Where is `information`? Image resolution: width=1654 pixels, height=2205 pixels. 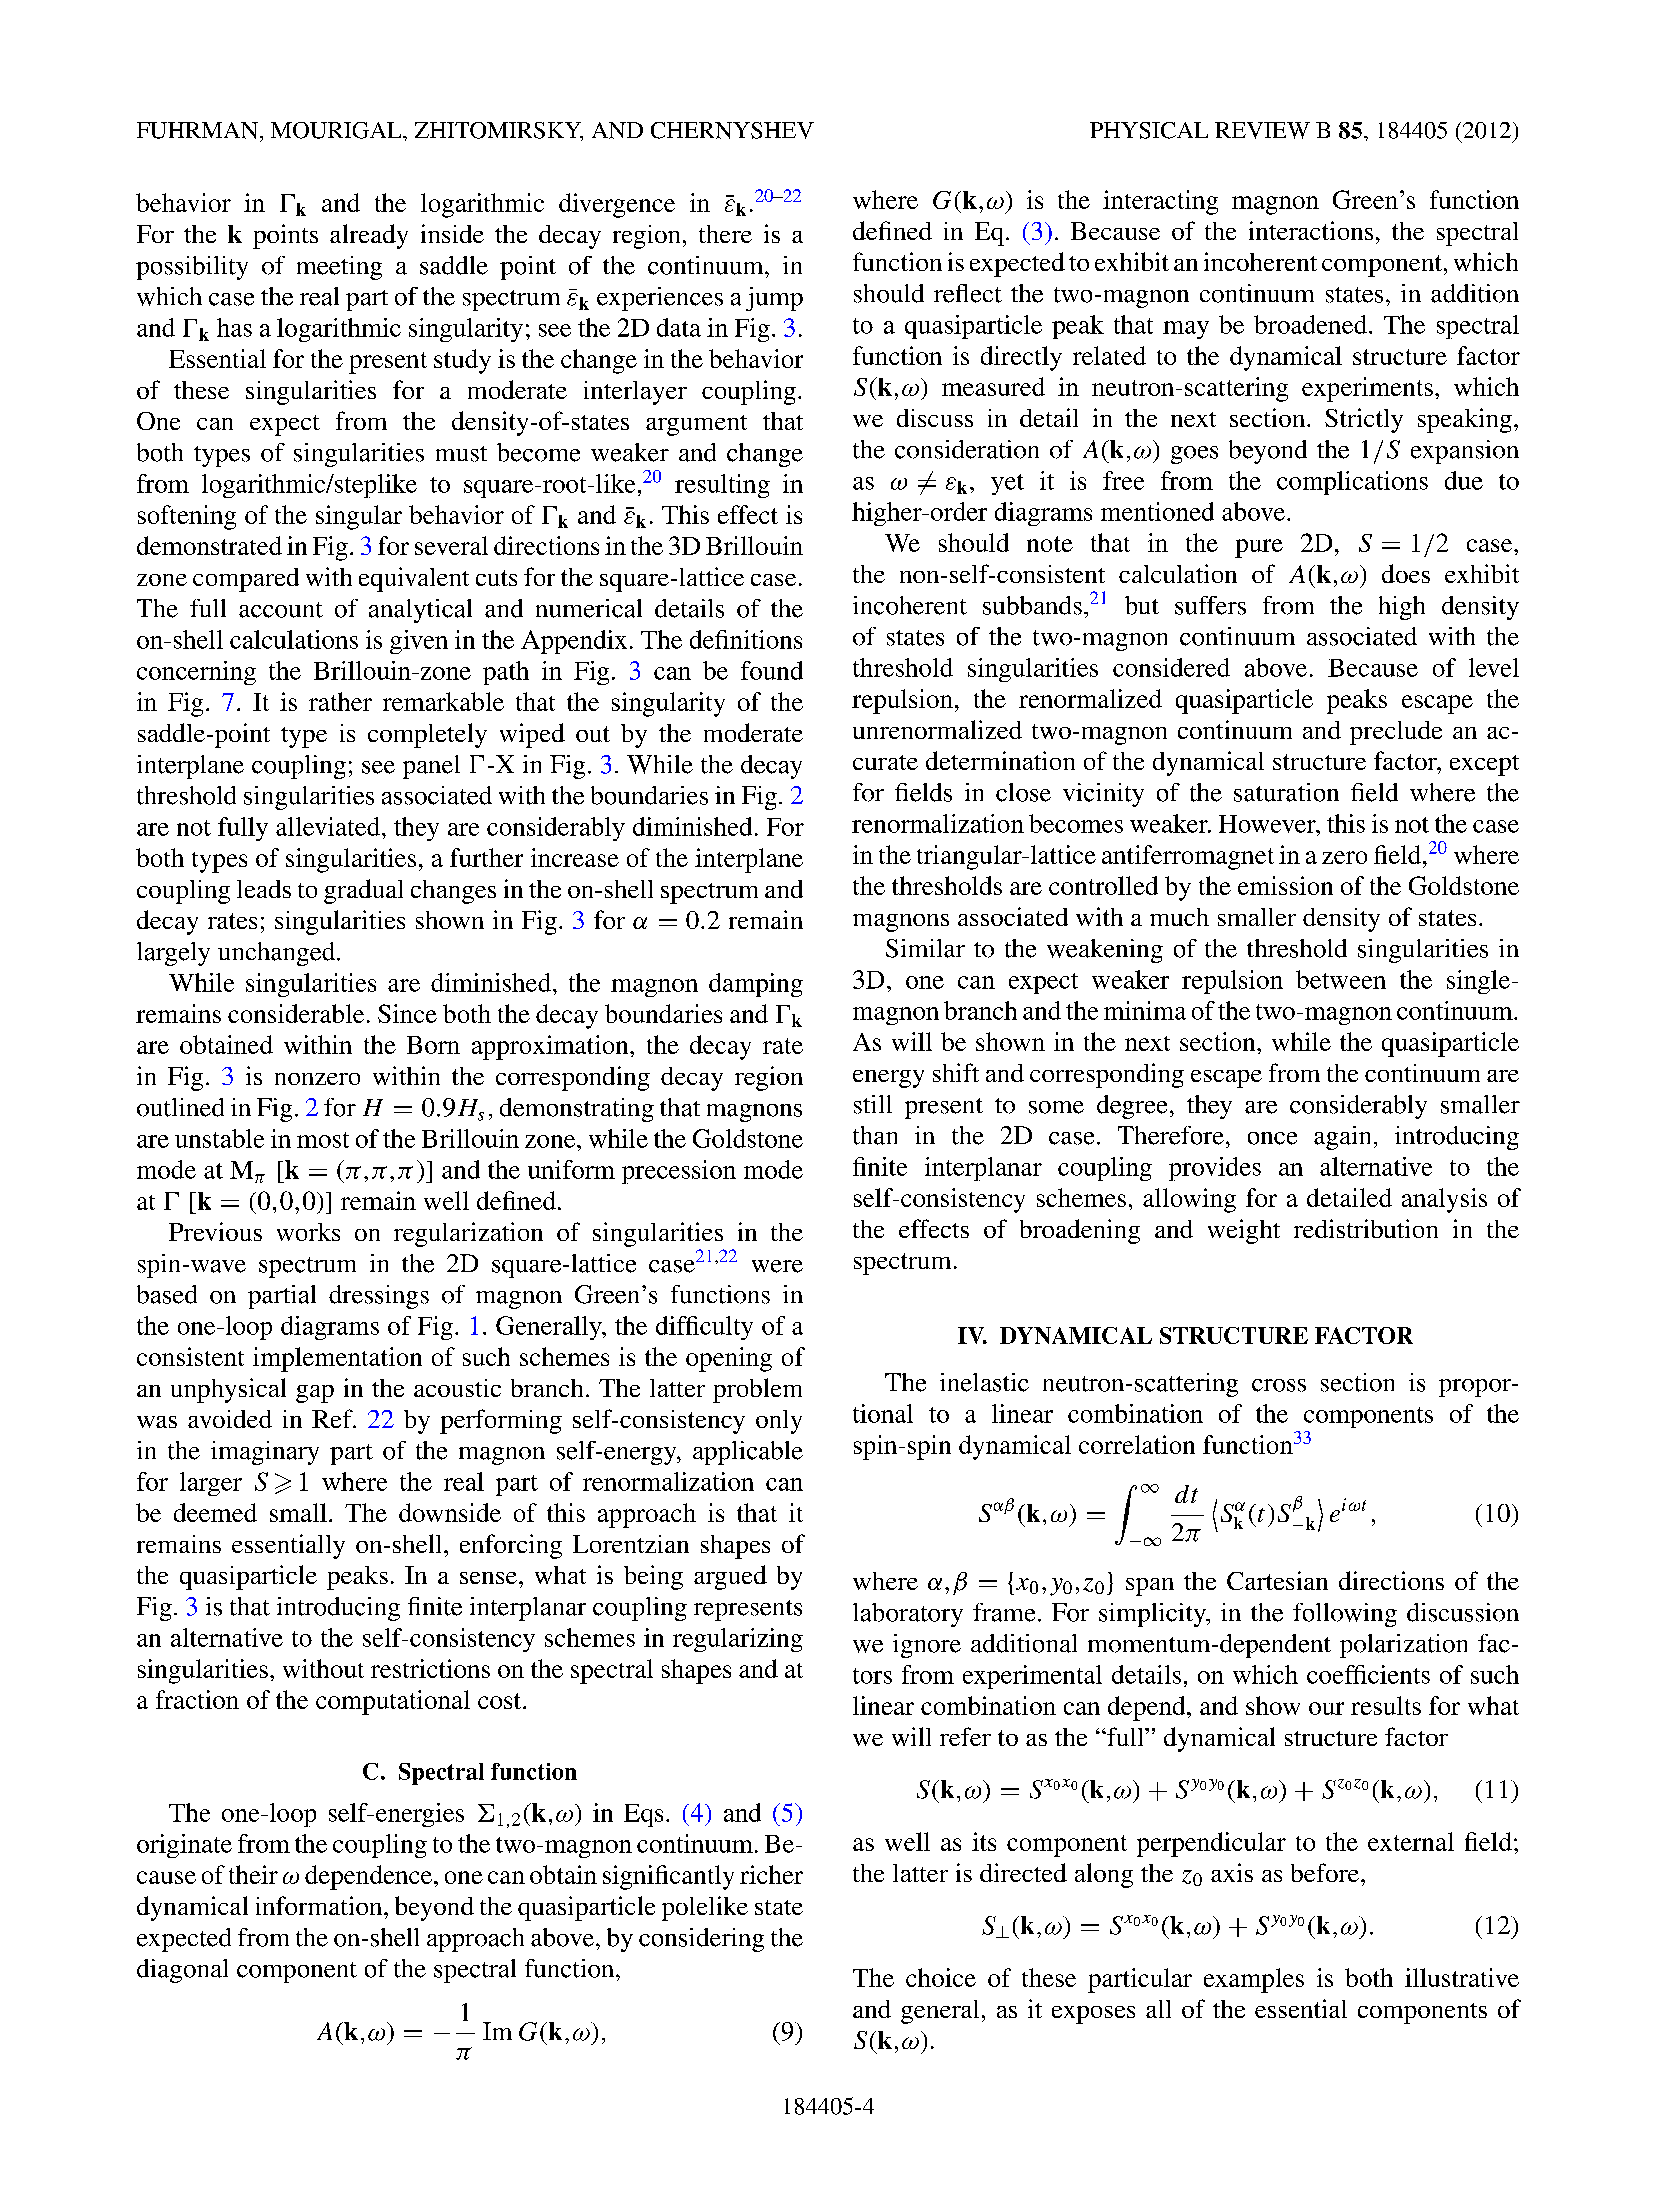 information is located at coordinates (320, 1905).
